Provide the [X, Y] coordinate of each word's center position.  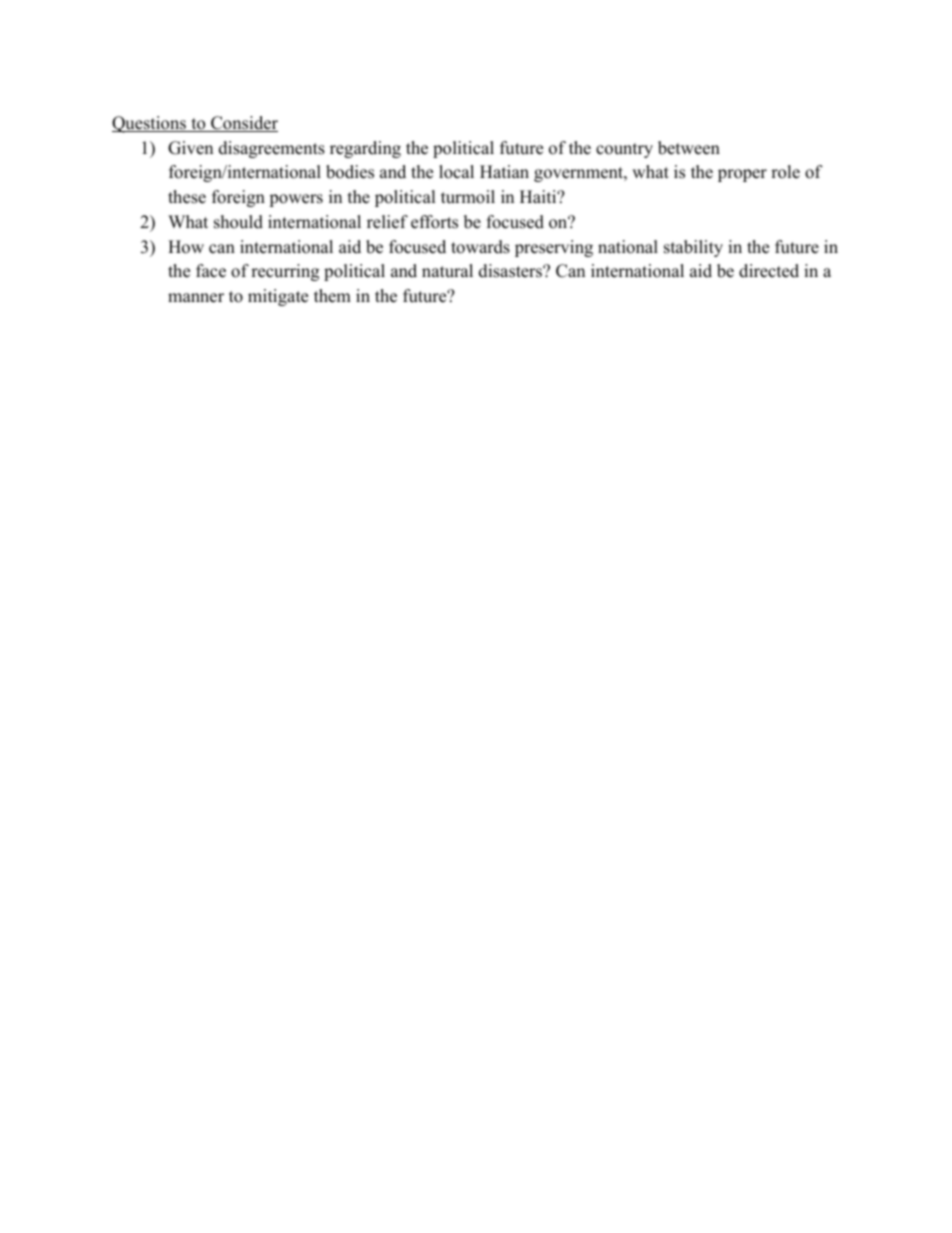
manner [196, 298]
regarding [365, 149]
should [238, 222]
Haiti [539, 196]
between [689, 148]
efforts [434, 222]
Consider [243, 124]
